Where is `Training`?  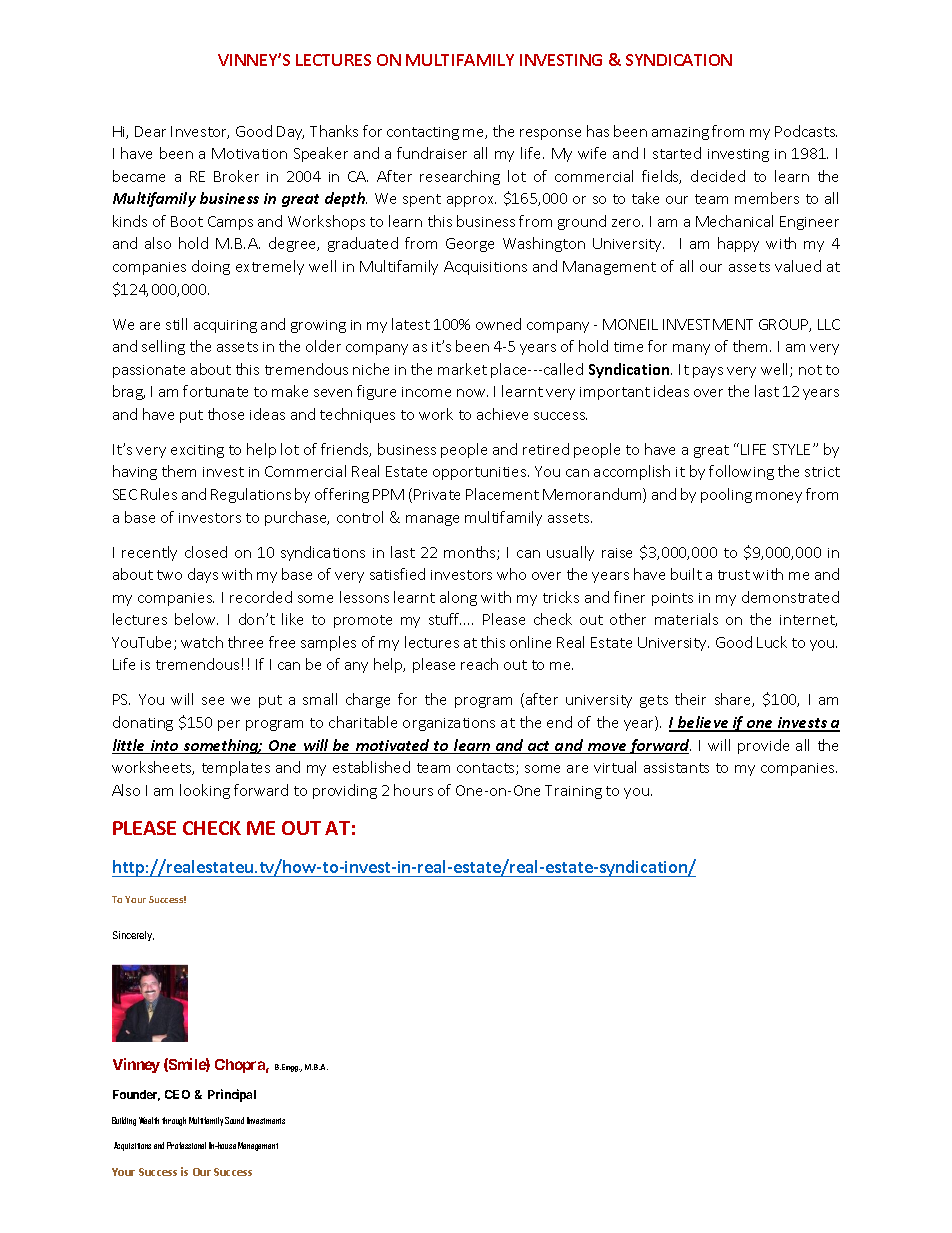
Training is located at coordinates (573, 792).
